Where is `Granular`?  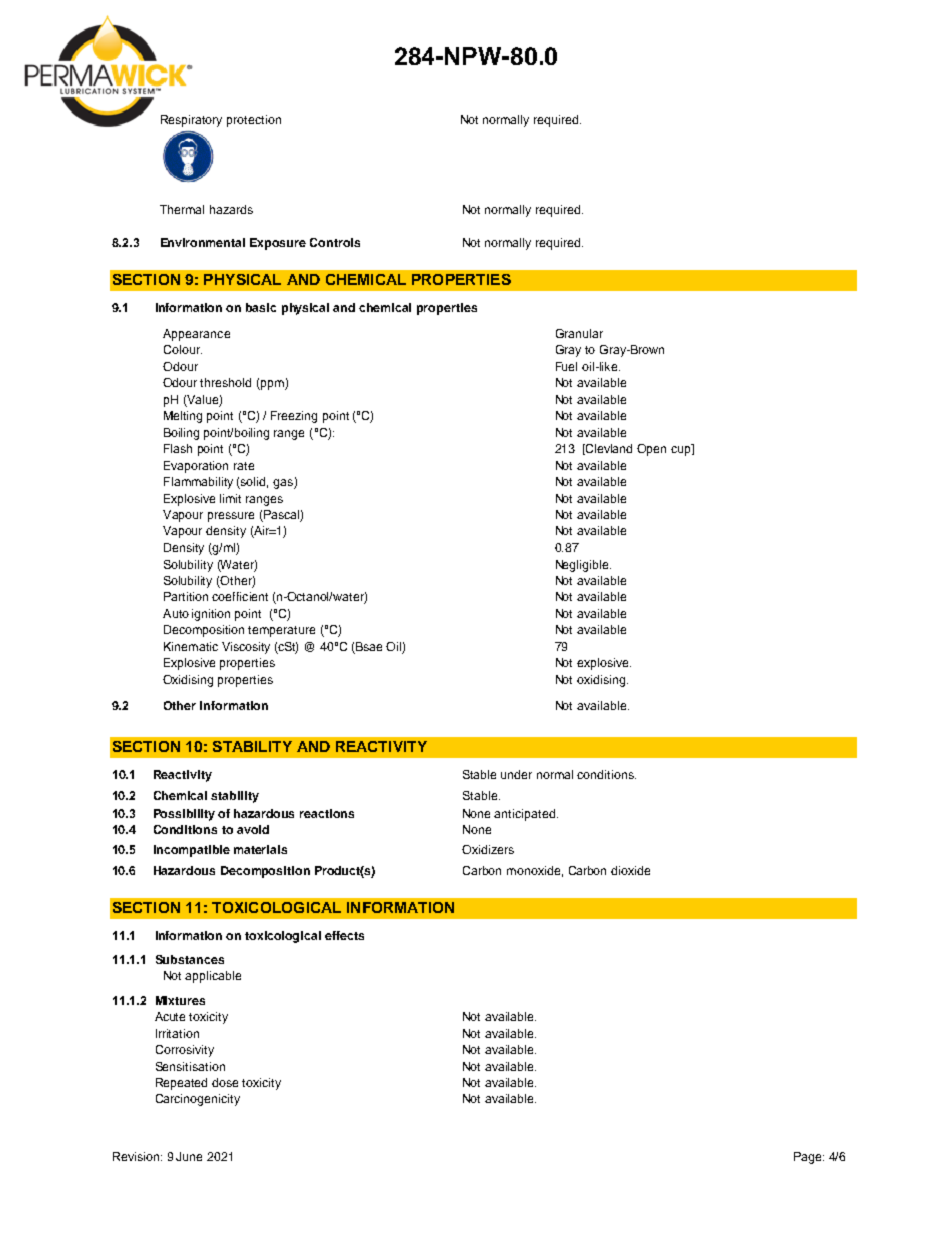 Granular is located at coordinates (579, 333).
